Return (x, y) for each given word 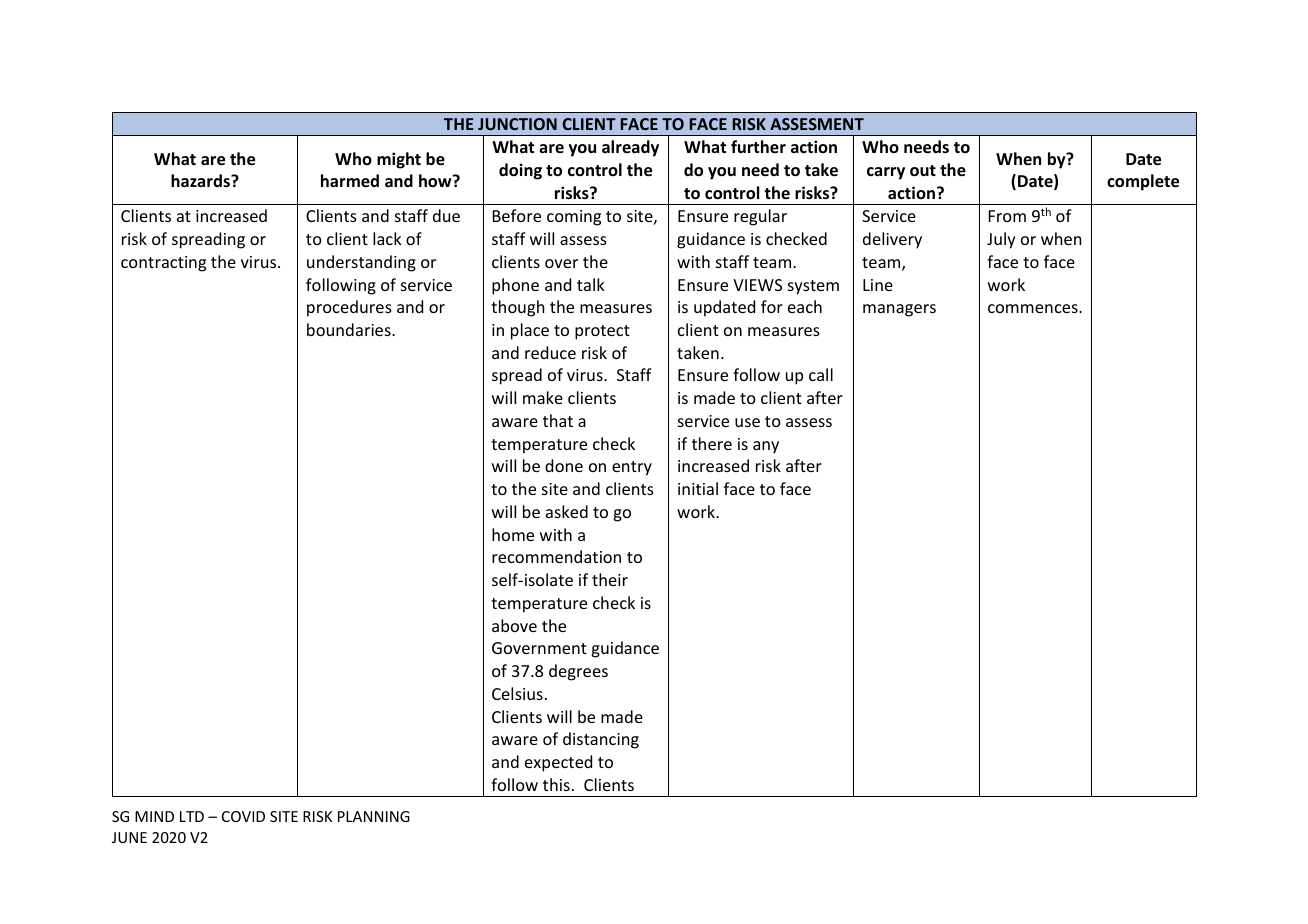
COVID (243, 816)
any (766, 447)
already (630, 148)
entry (632, 468)
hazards (201, 180)
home (513, 534)
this (556, 784)
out (923, 171)
